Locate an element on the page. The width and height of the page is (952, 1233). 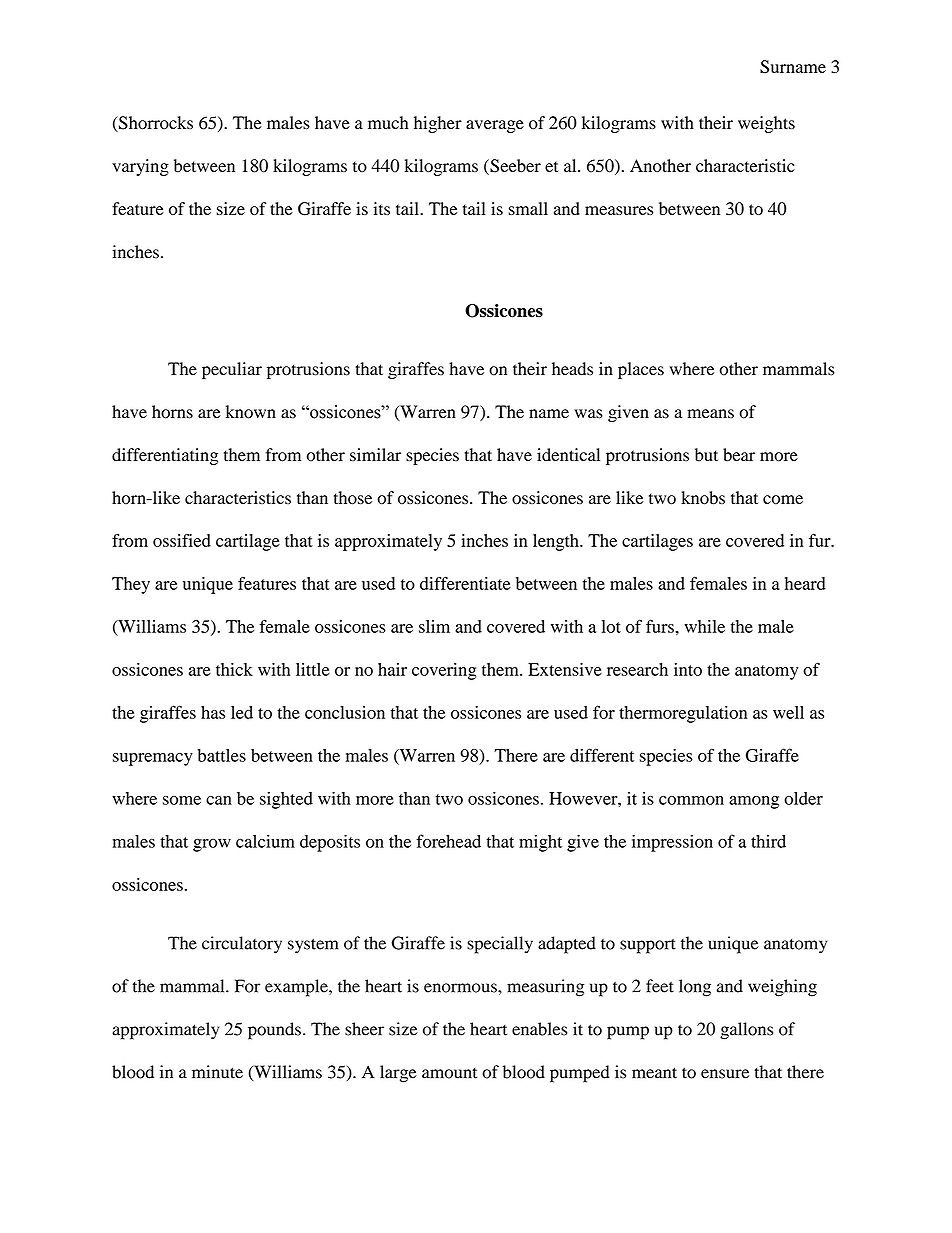
heads is located at coordinates (572, 369).
